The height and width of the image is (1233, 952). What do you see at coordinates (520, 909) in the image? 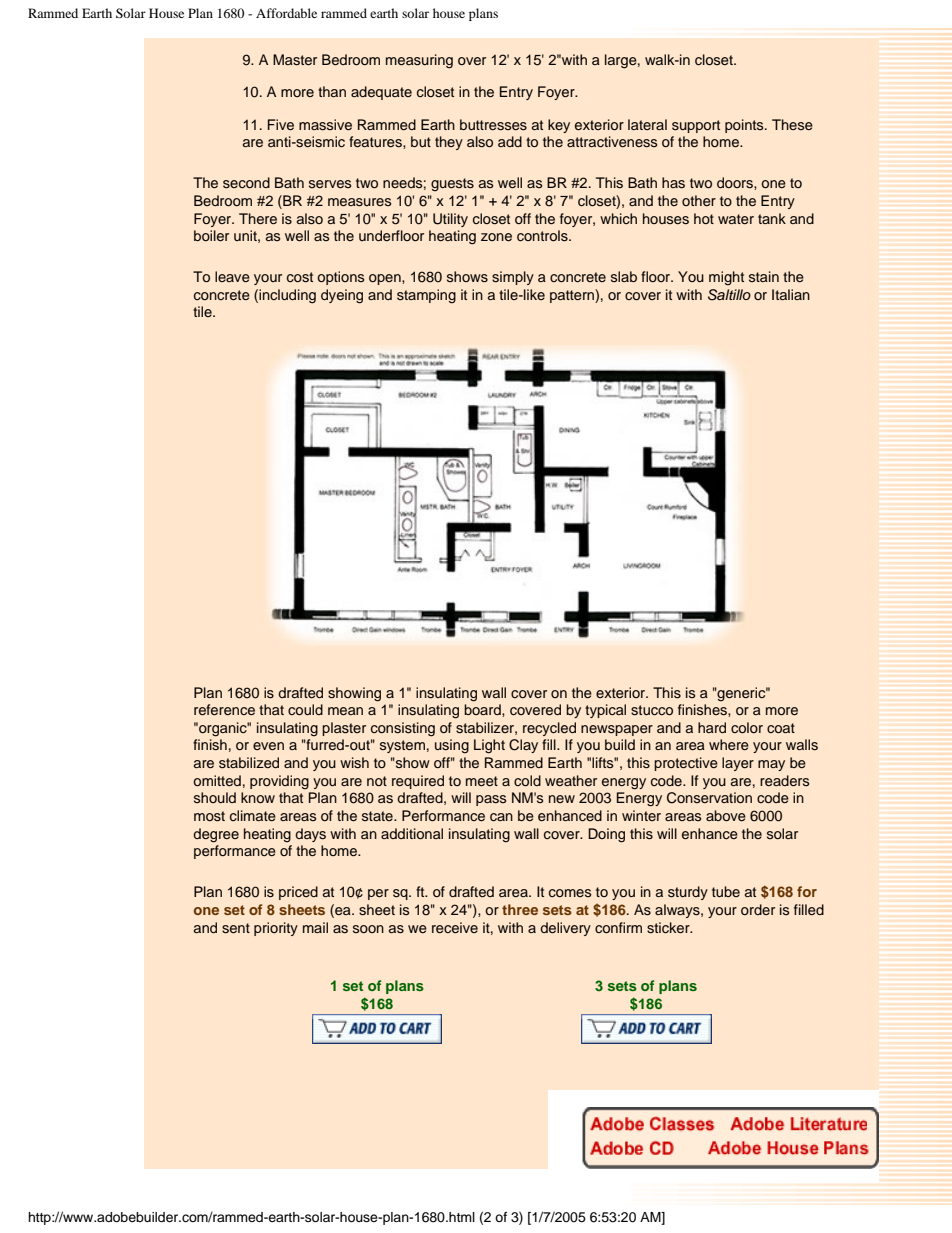
I see `three` at bounding box center [520, 909].
